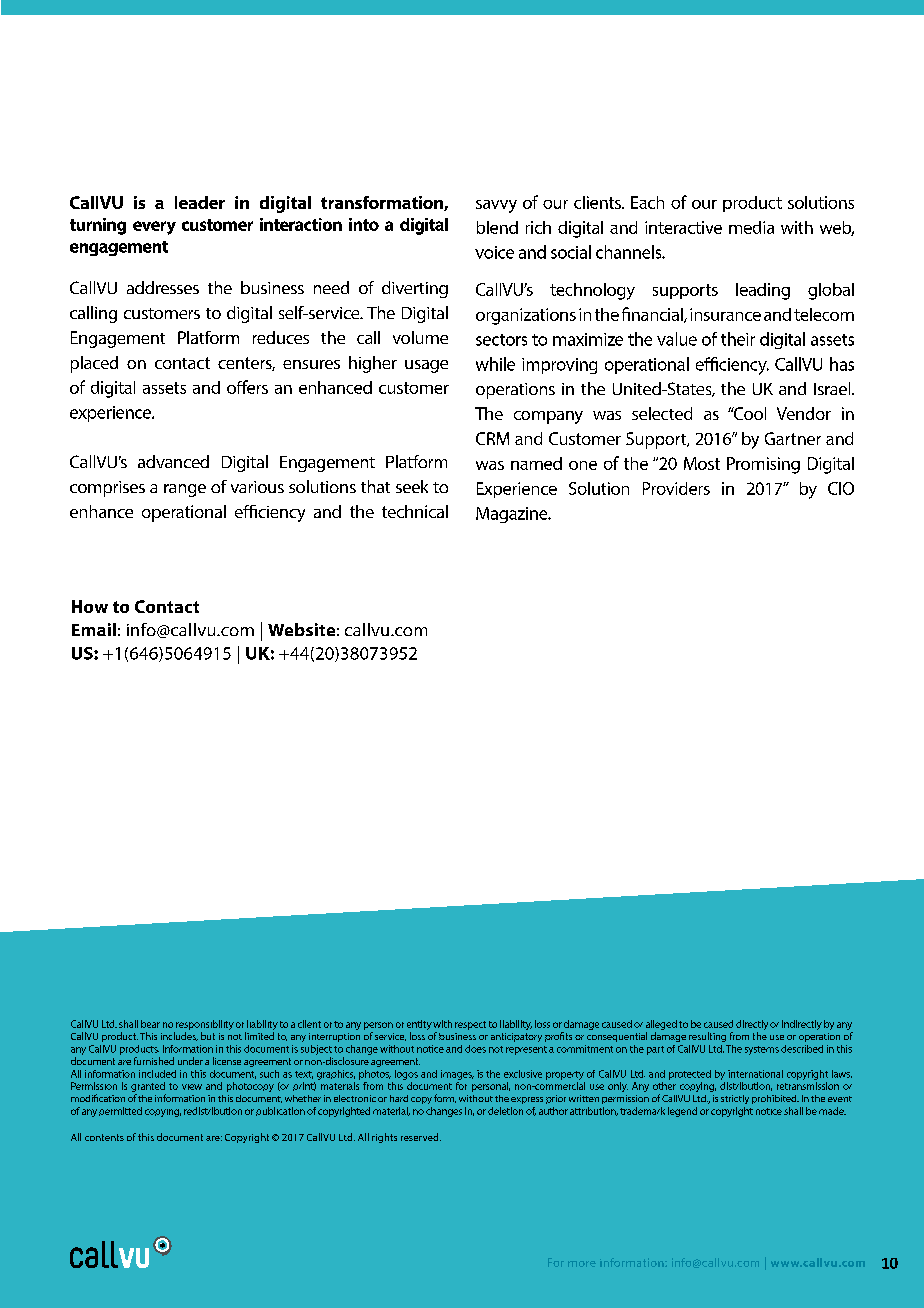 The image size is (924, 1308). I want to click on deletion, so click(505, 1111).
